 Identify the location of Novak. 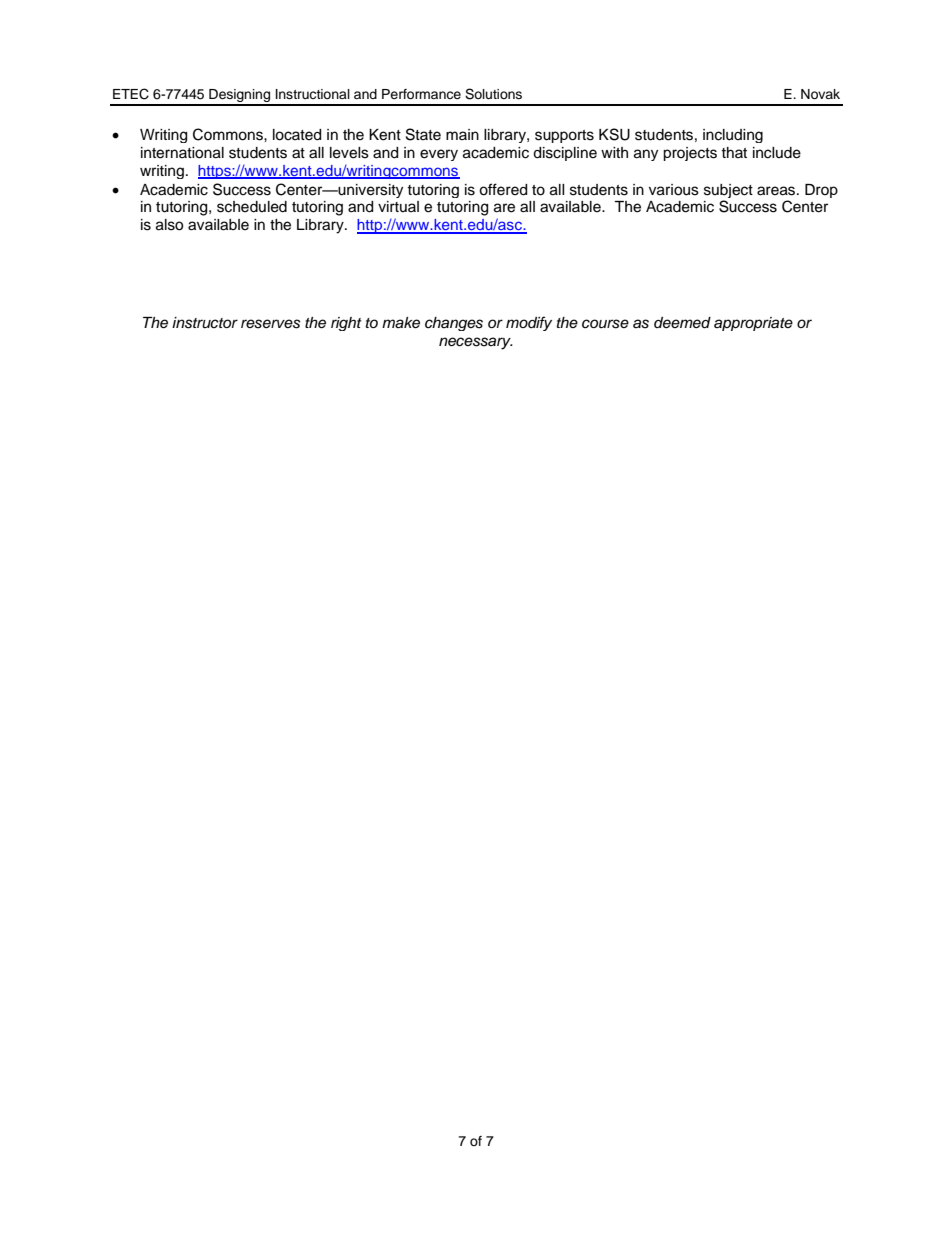
(820, 94).
